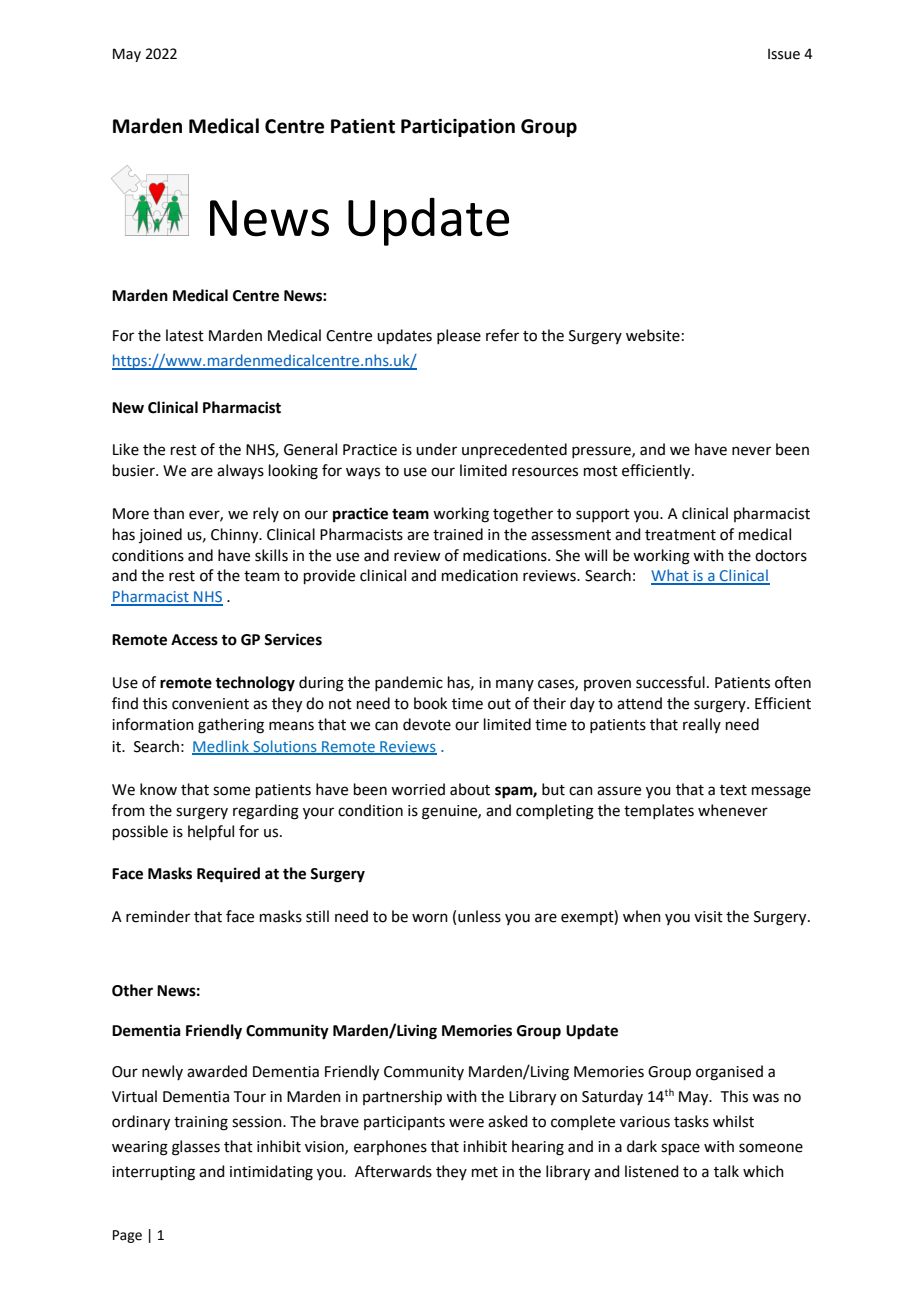  Describe the element at coordinates (194, 640) in the page. I see `Access` at that location.
